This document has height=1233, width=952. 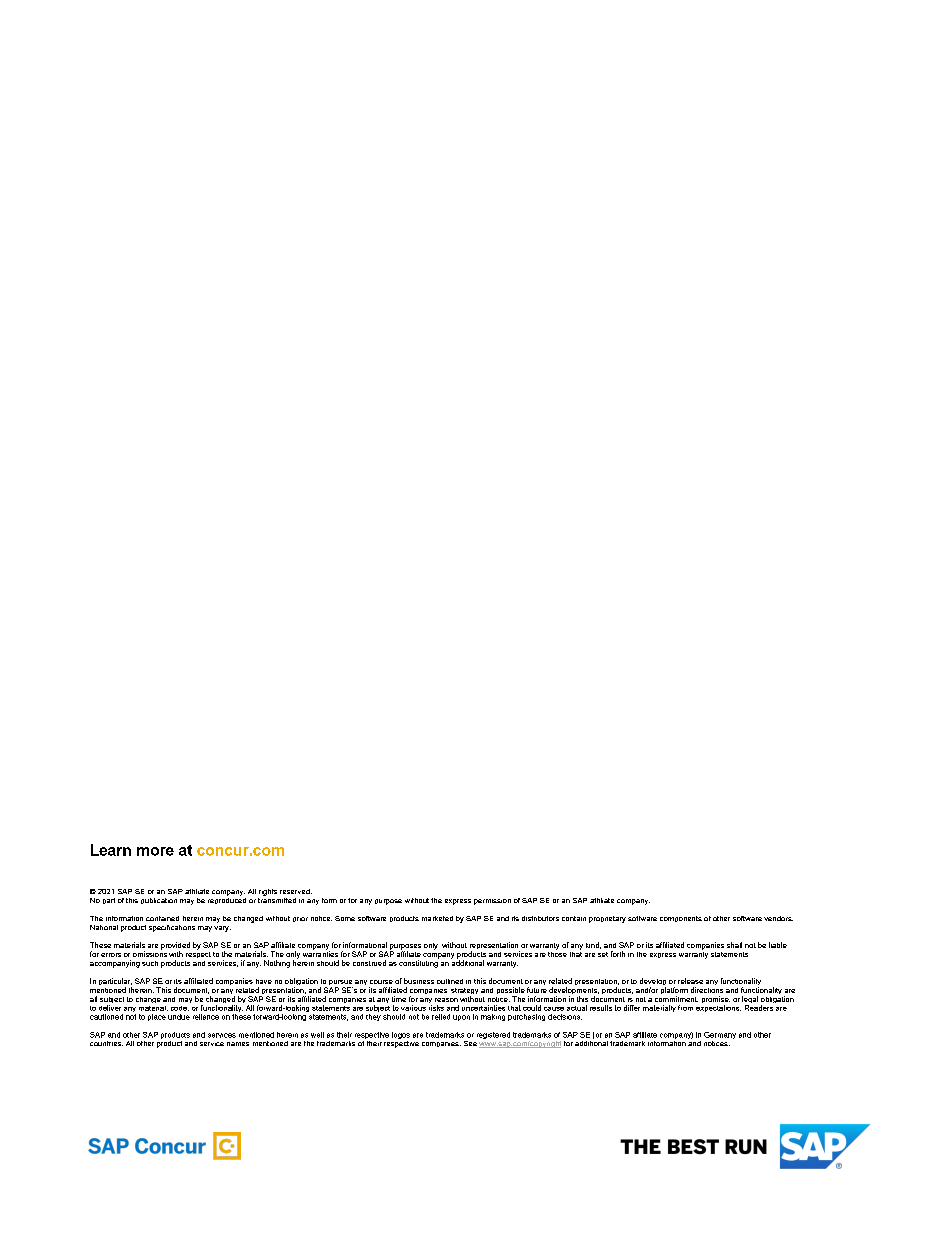 What do you see at coordinates (155, 851) in the document?
I see `more` at bounding box center [155, 851].
